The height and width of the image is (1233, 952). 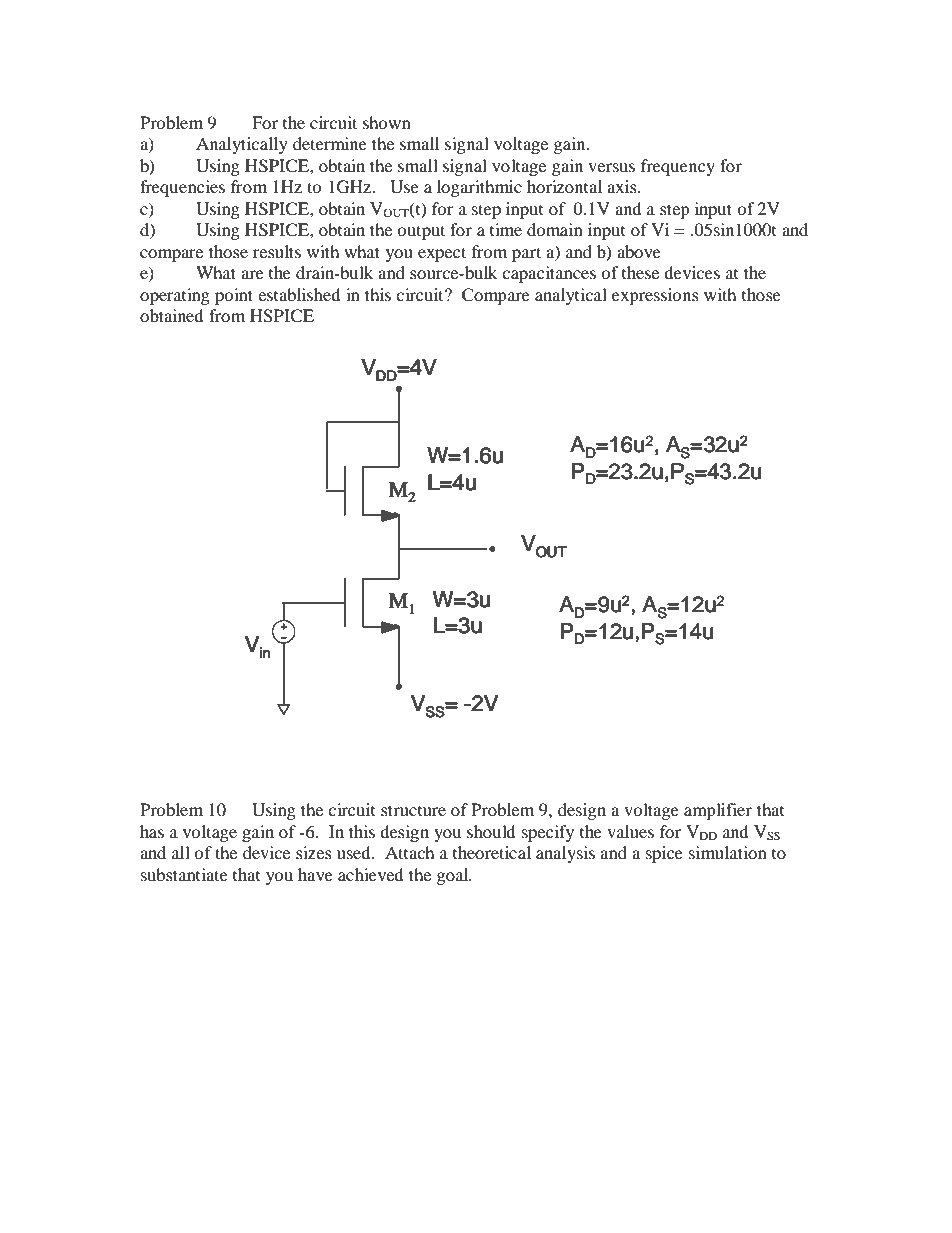 What do you see at coordinates (410, 852) in the image?
I see `Attach` at bounding box center [410, 852].
